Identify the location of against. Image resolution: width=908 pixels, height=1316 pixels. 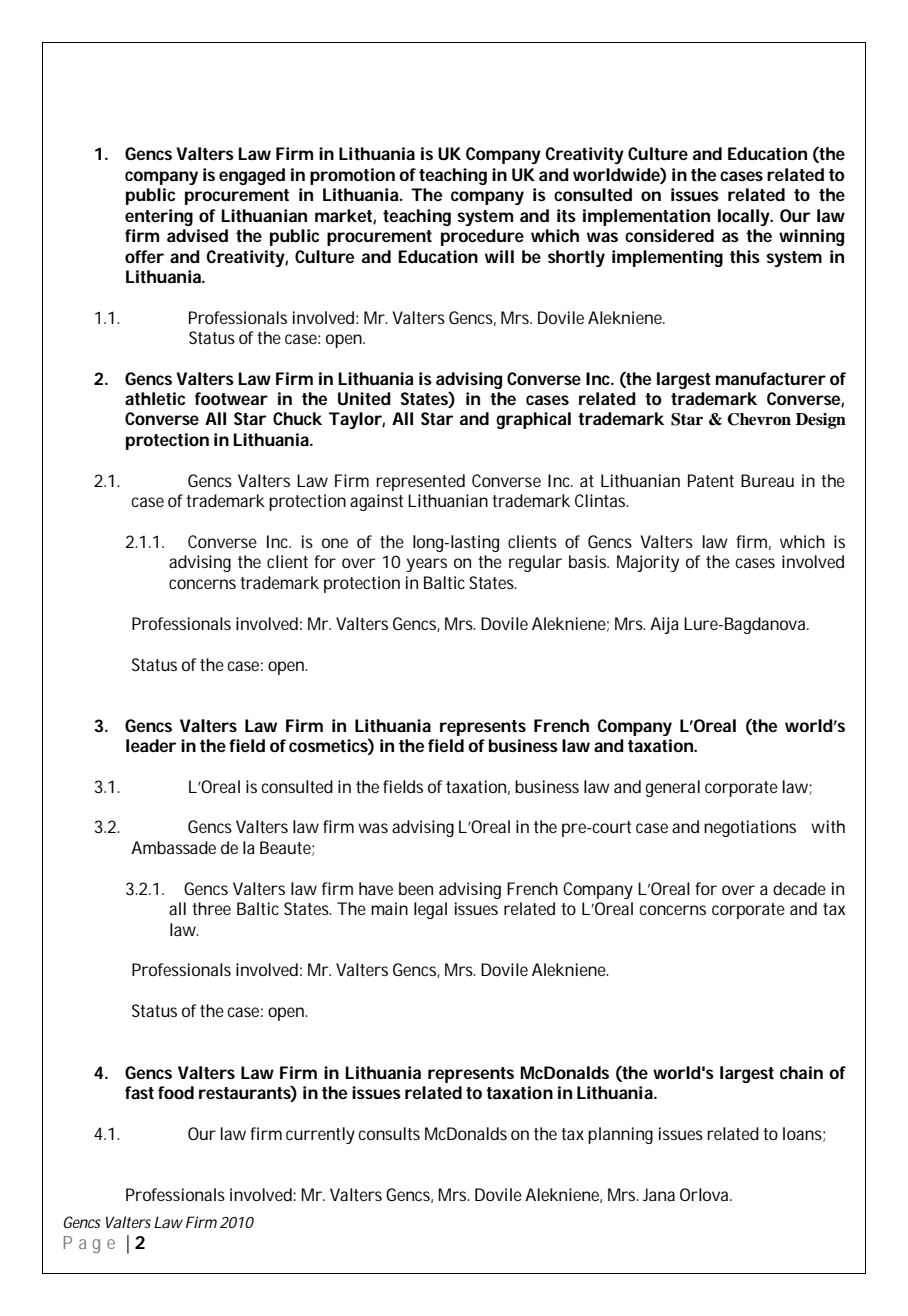
(376, 502).
